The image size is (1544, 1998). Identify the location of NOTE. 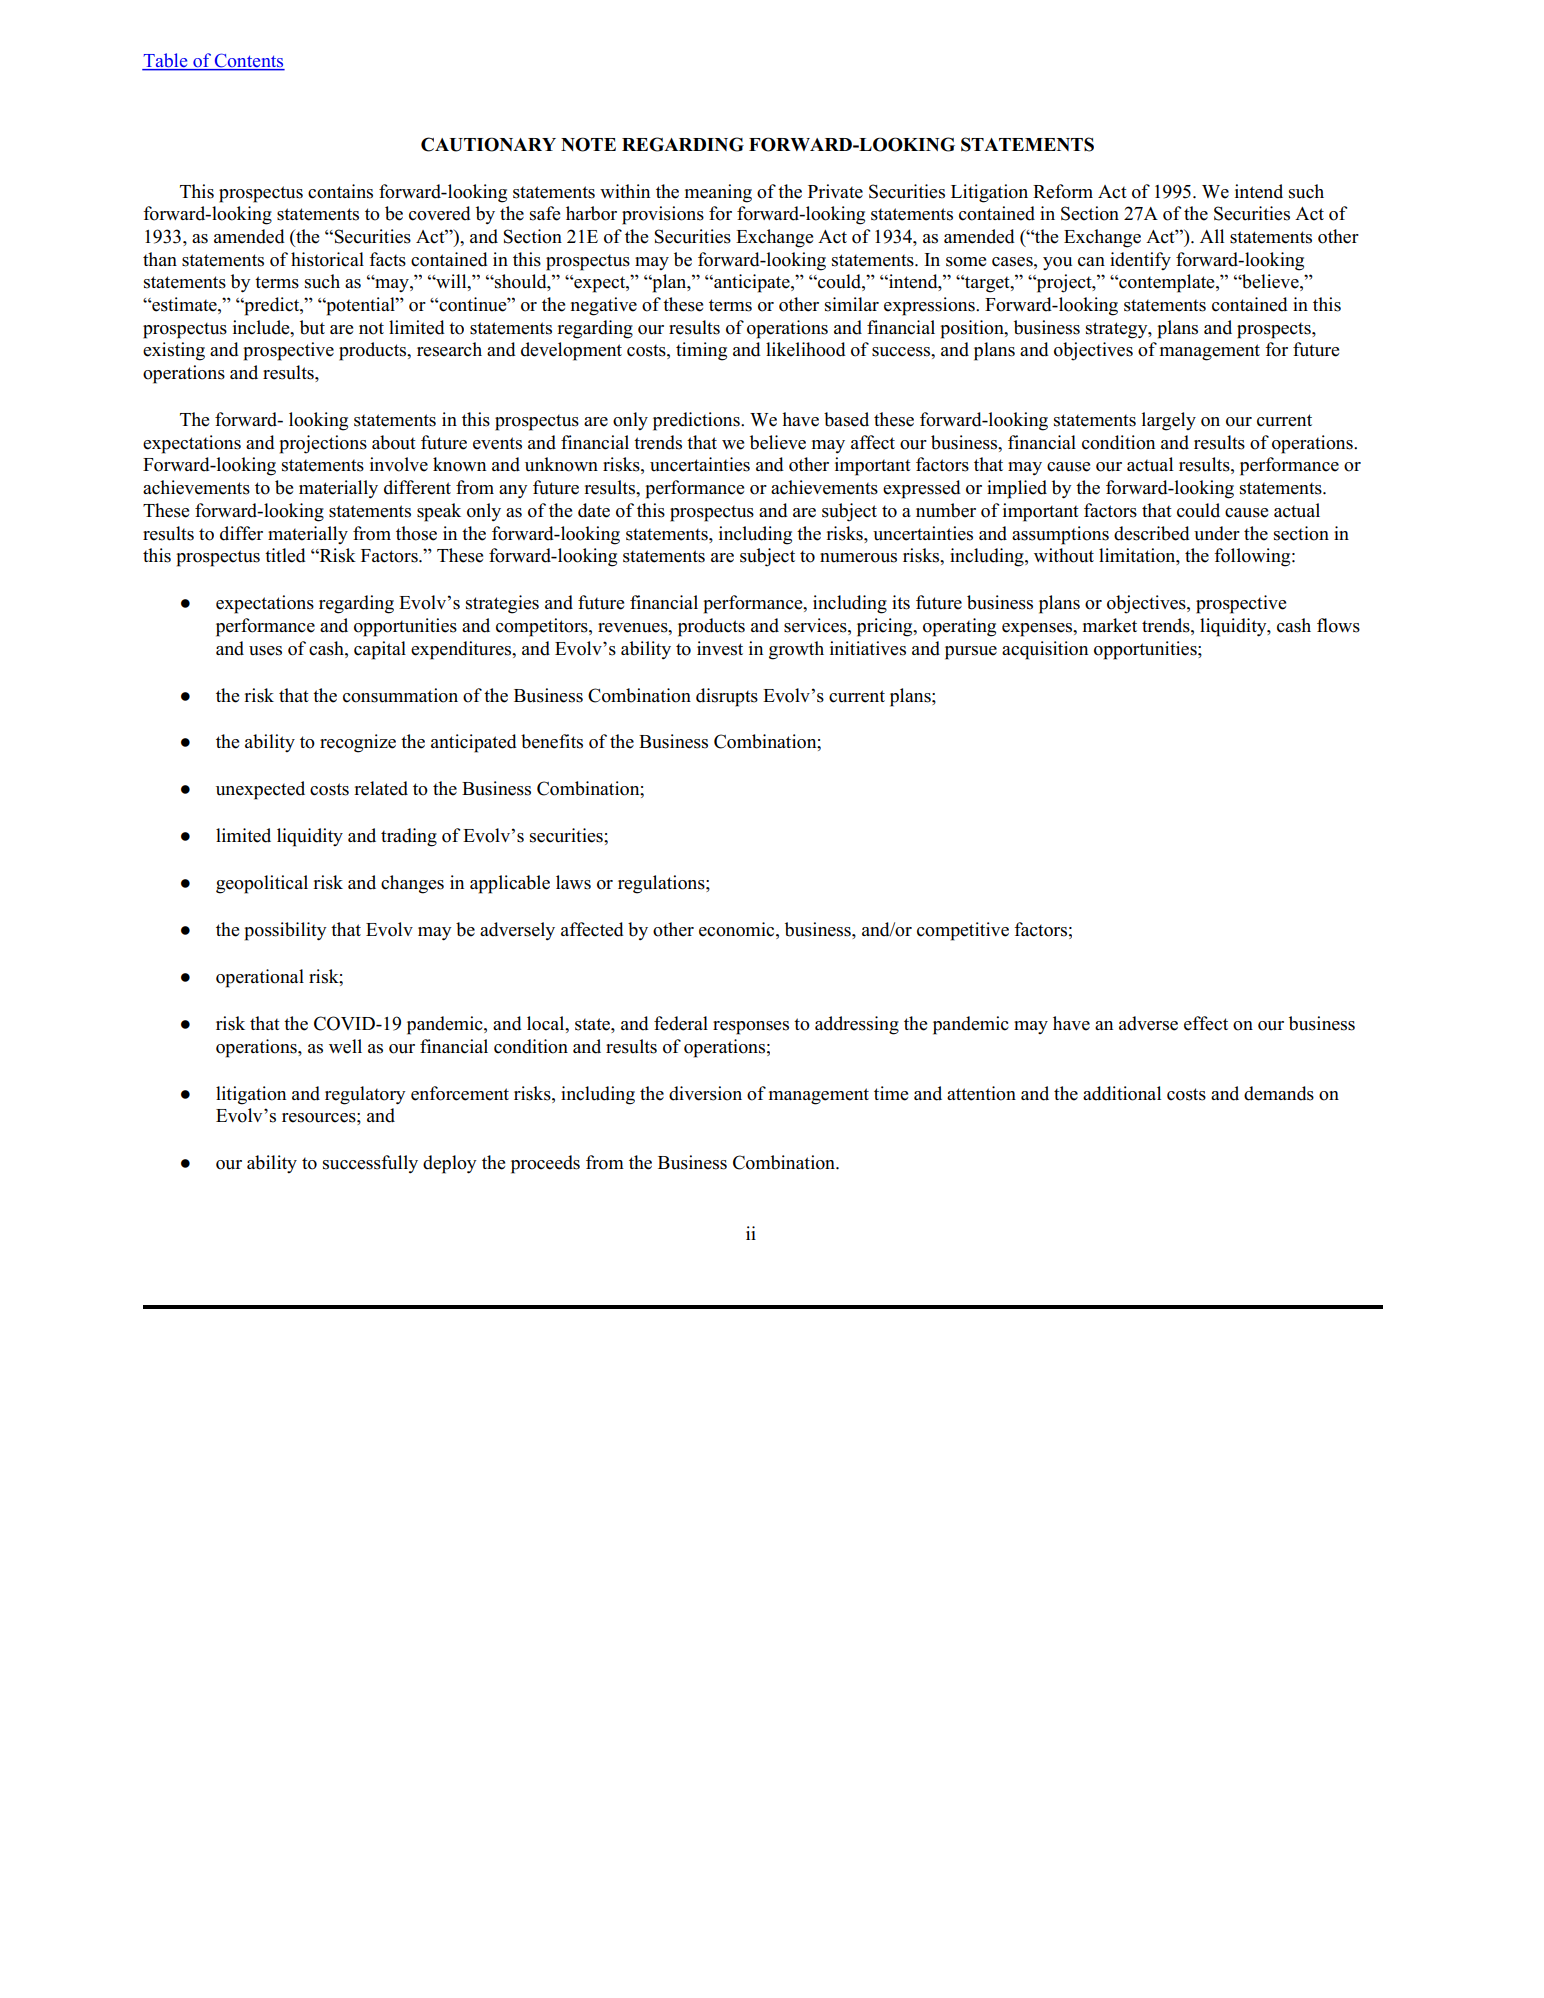
(588, 144).
